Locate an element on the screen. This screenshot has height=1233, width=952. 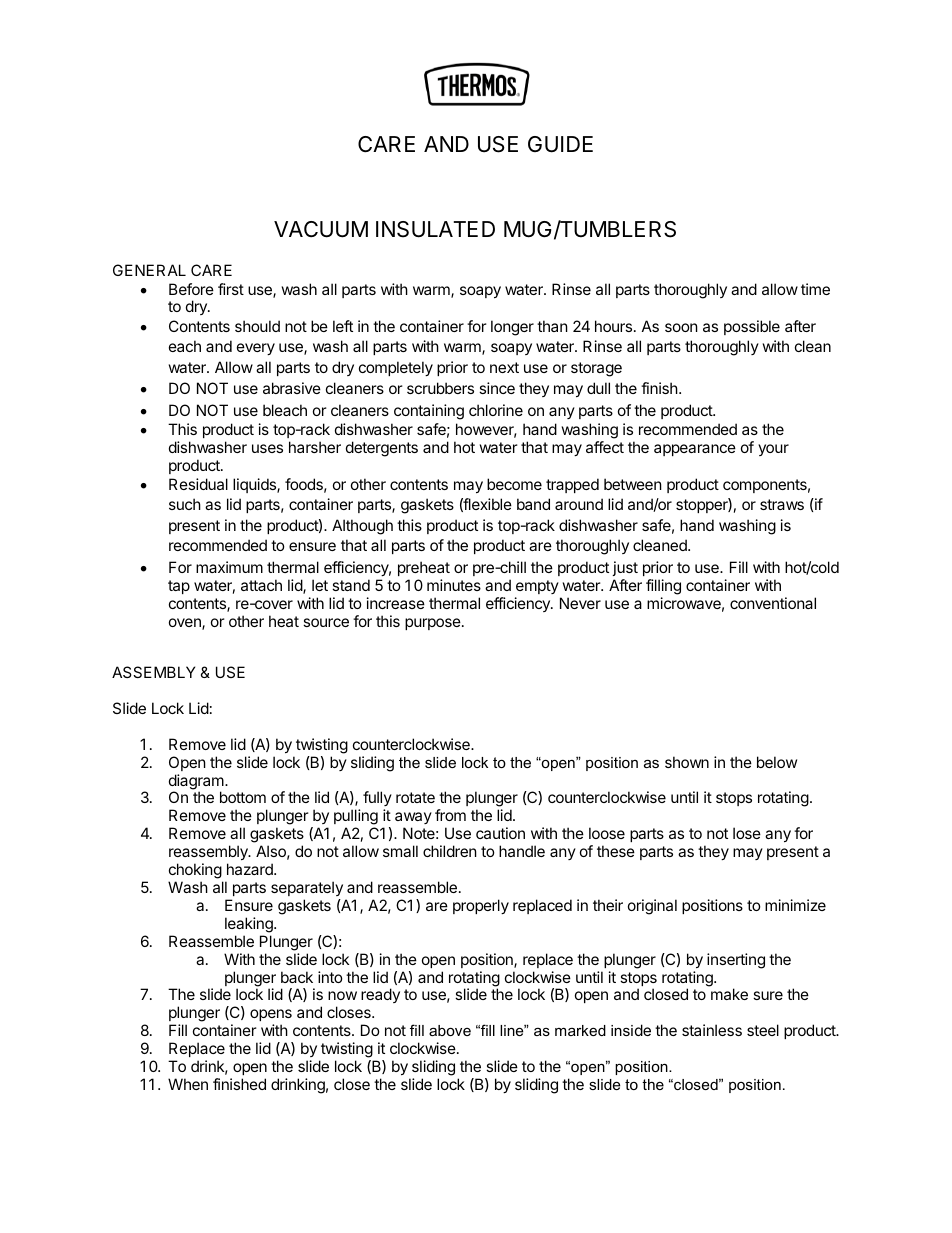
GUIDE is located at coordinates (560, 144).
